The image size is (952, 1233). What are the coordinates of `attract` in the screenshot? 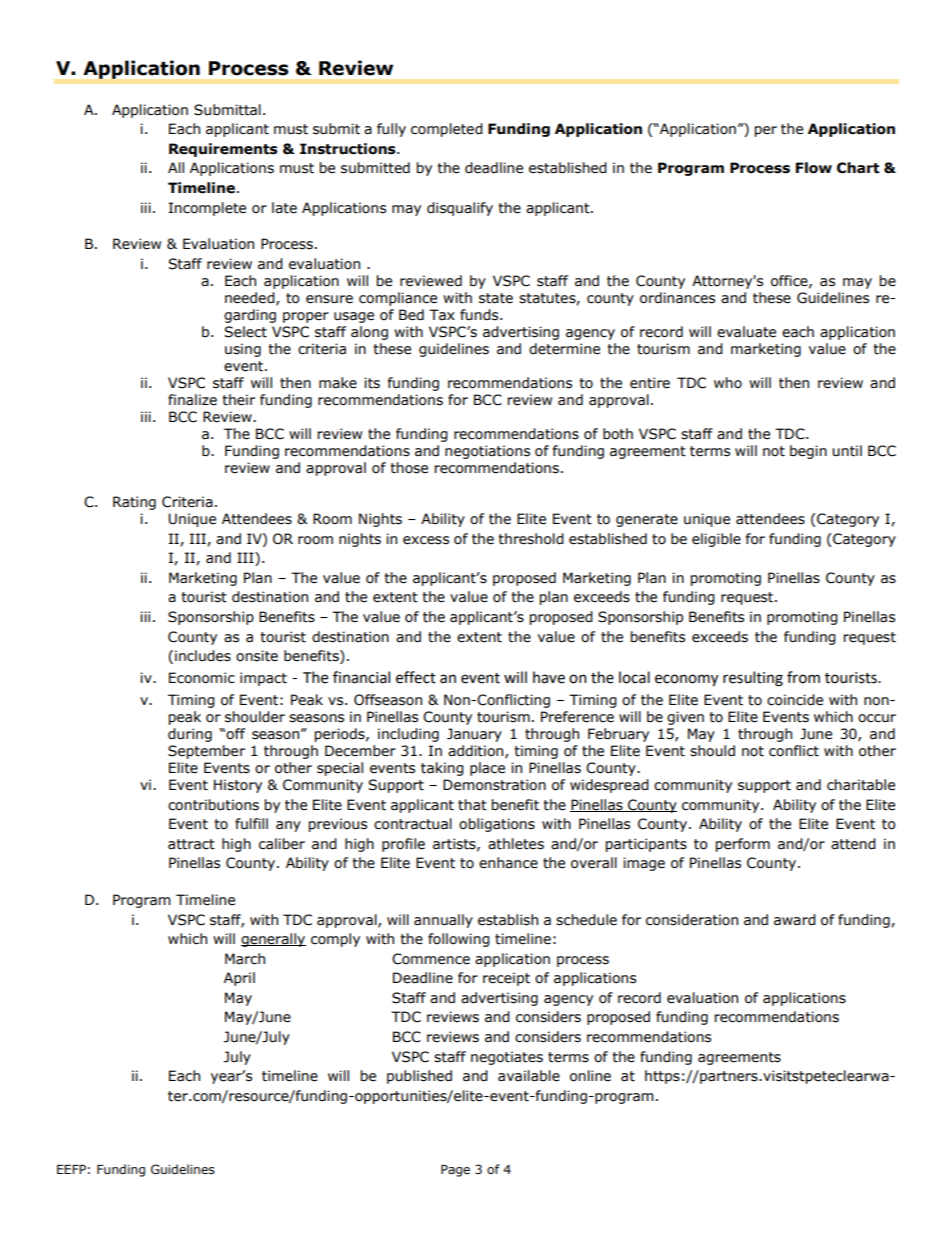 It's located at (191, 844).
